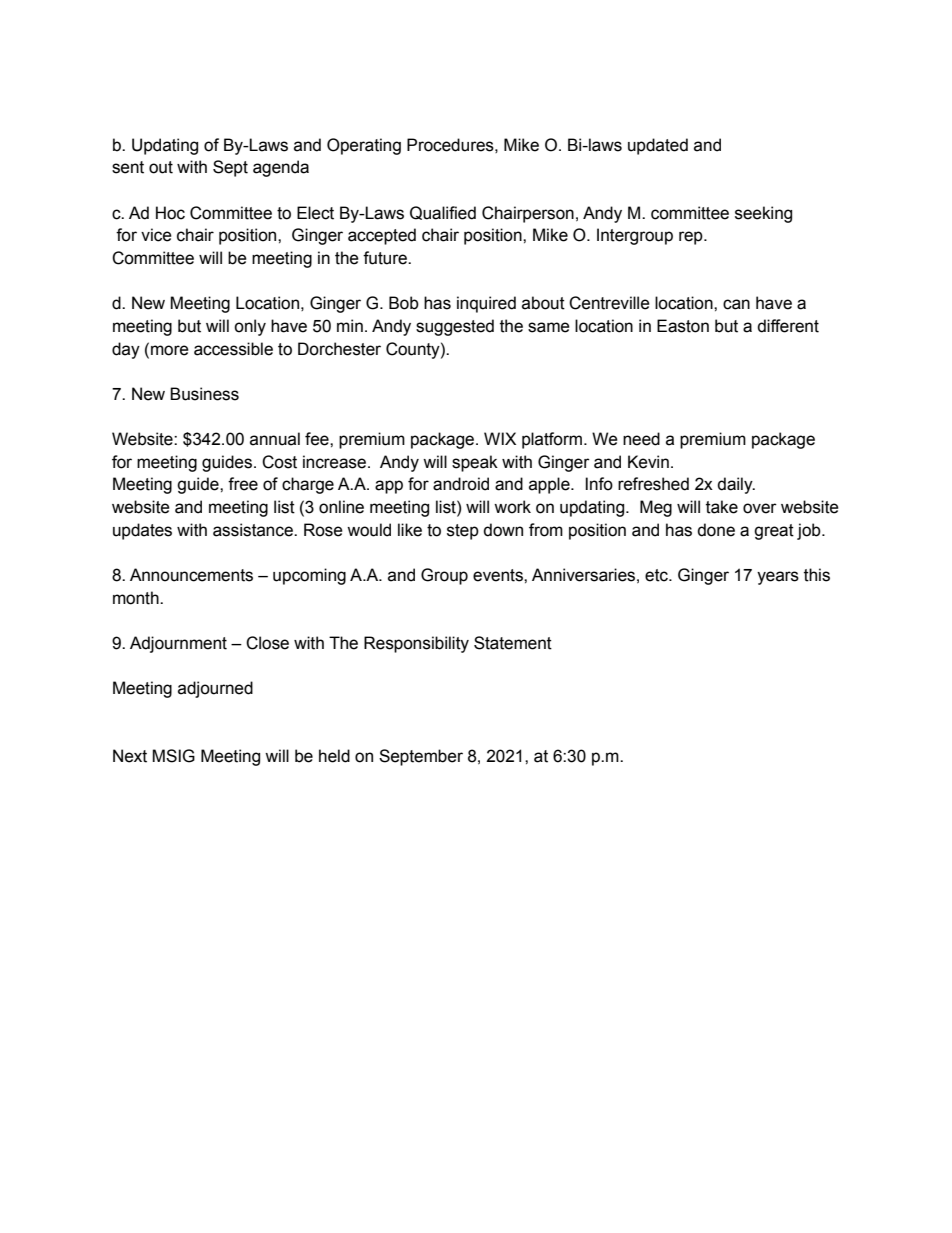  What do you see at coordinates (736, 485) in the screenshot?
I see `daily` at bounding box center [736, 485].
